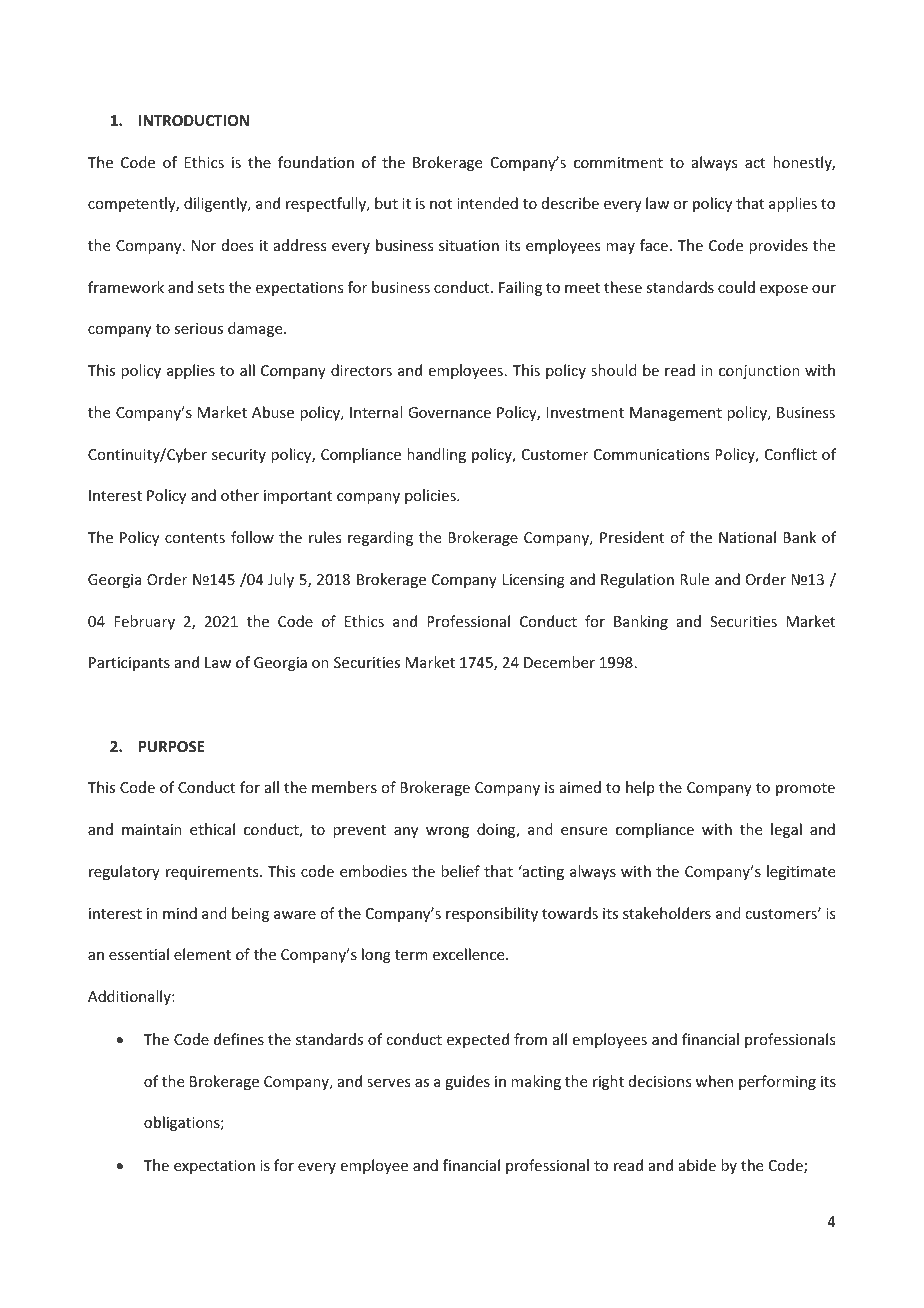  Describe the element at coordinates (487, 203) in the image. I see `intended` at that location.
